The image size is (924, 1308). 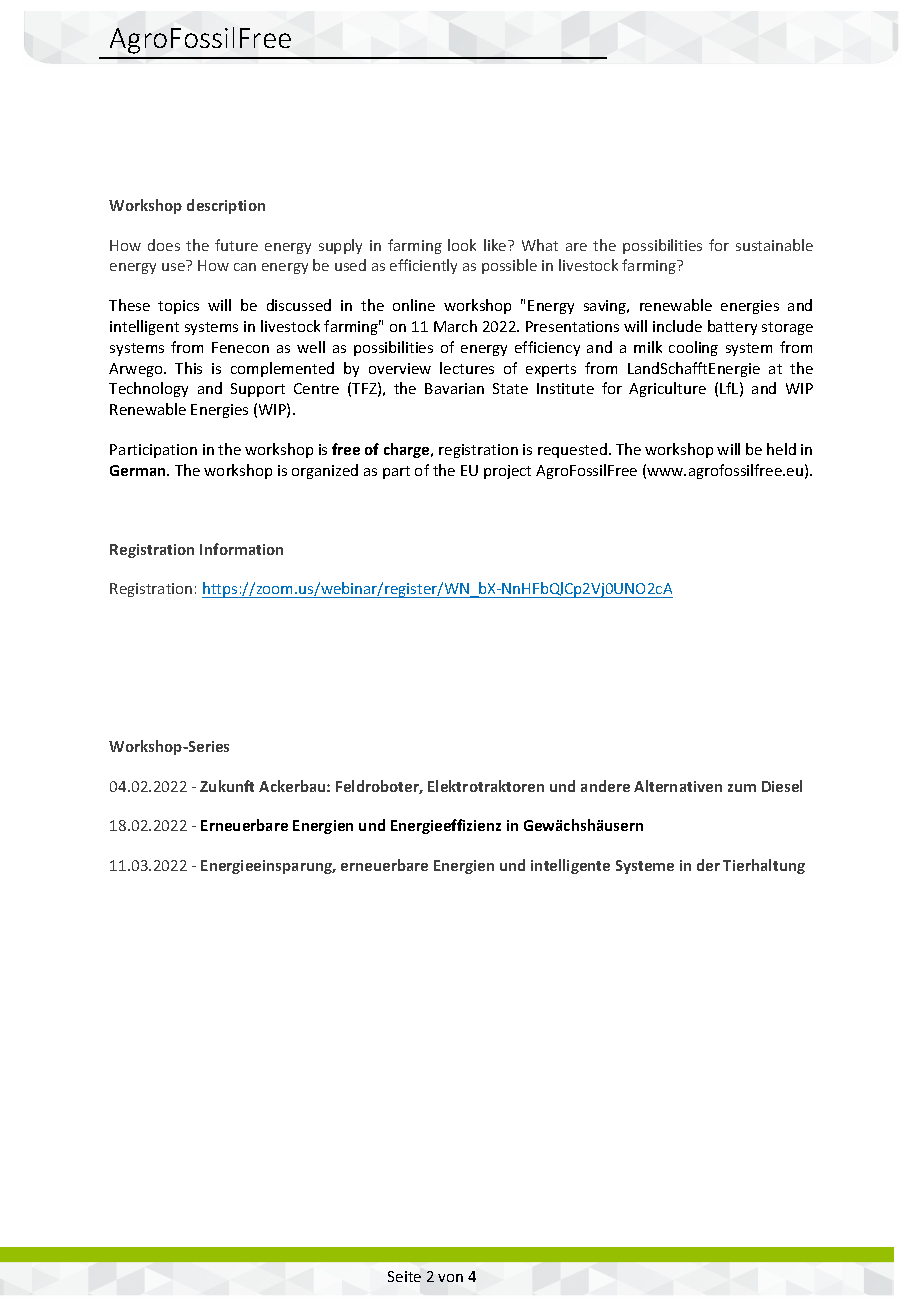 I want to click on zum, so click(x=742, y=788).
